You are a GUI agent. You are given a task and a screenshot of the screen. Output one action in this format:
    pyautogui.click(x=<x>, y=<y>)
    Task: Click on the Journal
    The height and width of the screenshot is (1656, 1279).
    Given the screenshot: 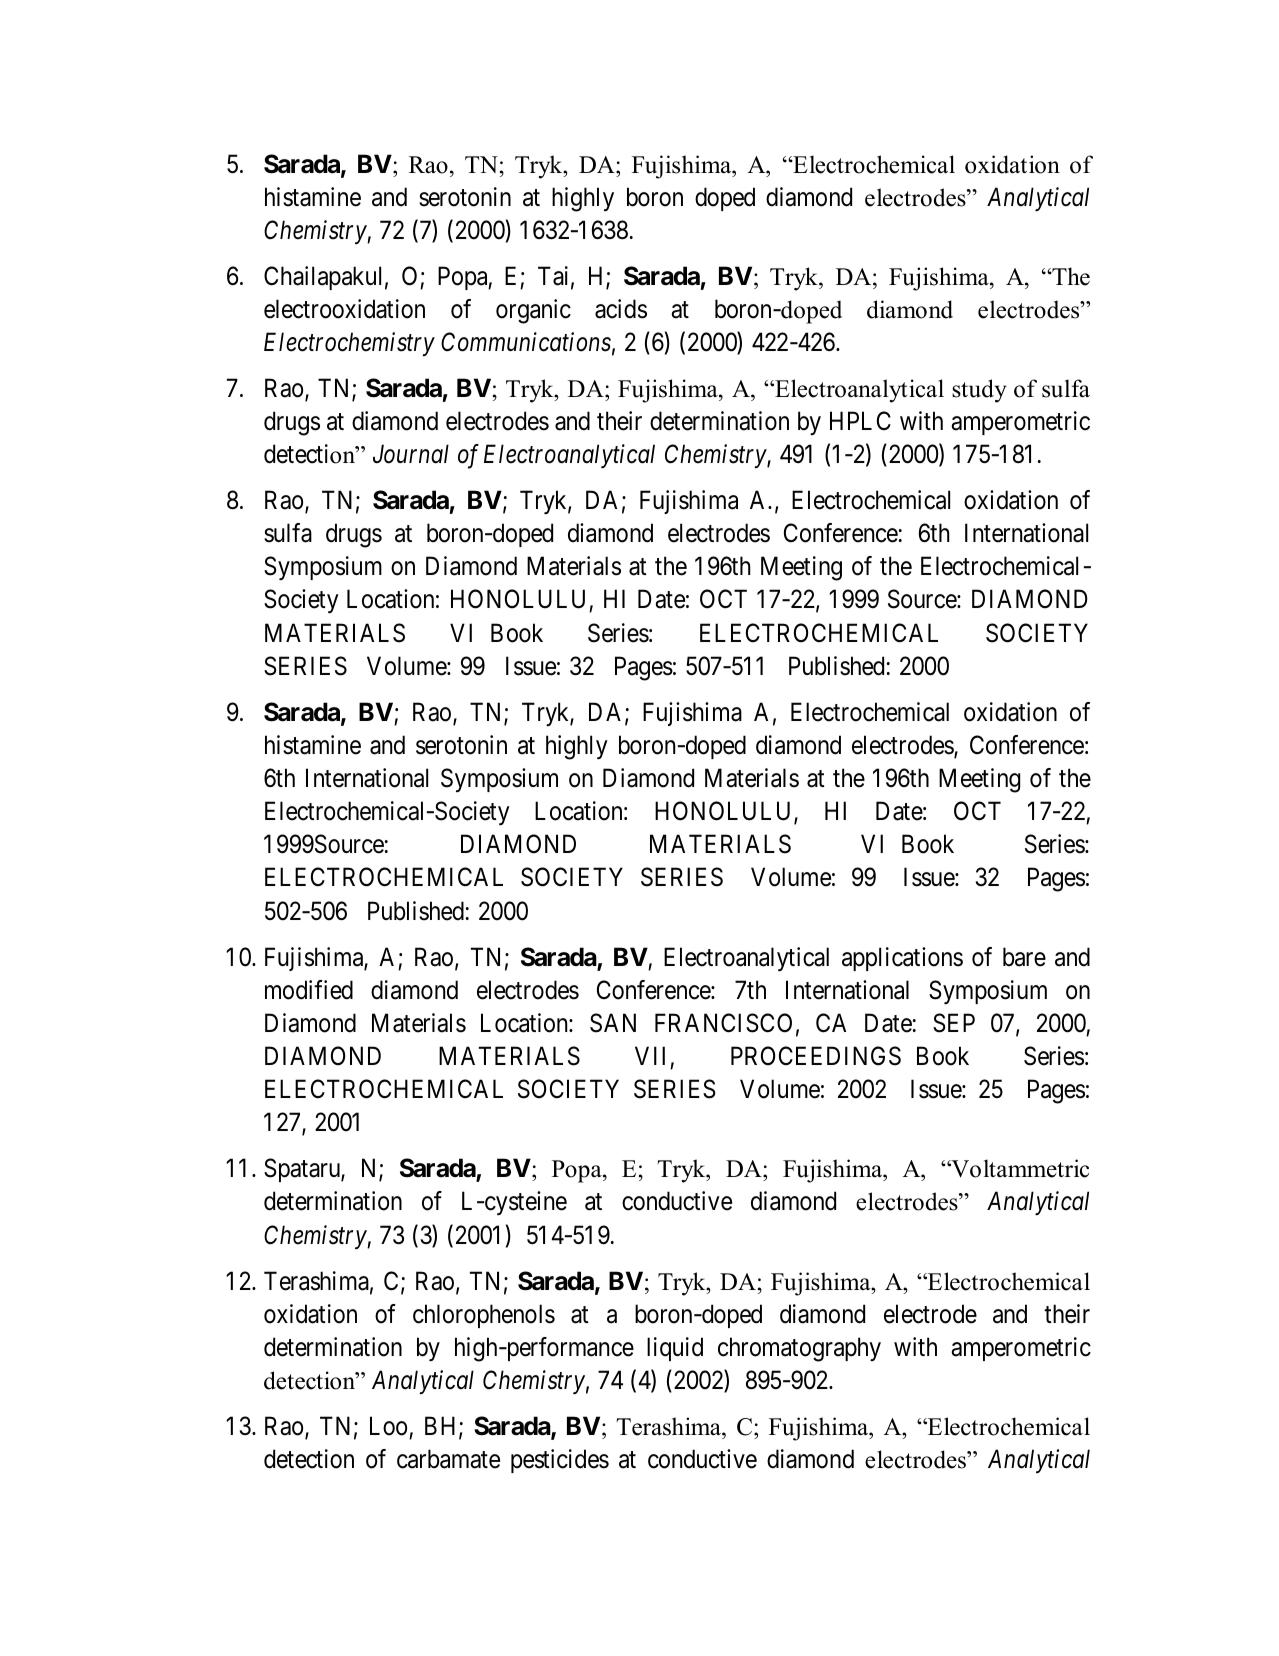 What is the action you would take?
    pyautogui.click(x=411, y=454)
